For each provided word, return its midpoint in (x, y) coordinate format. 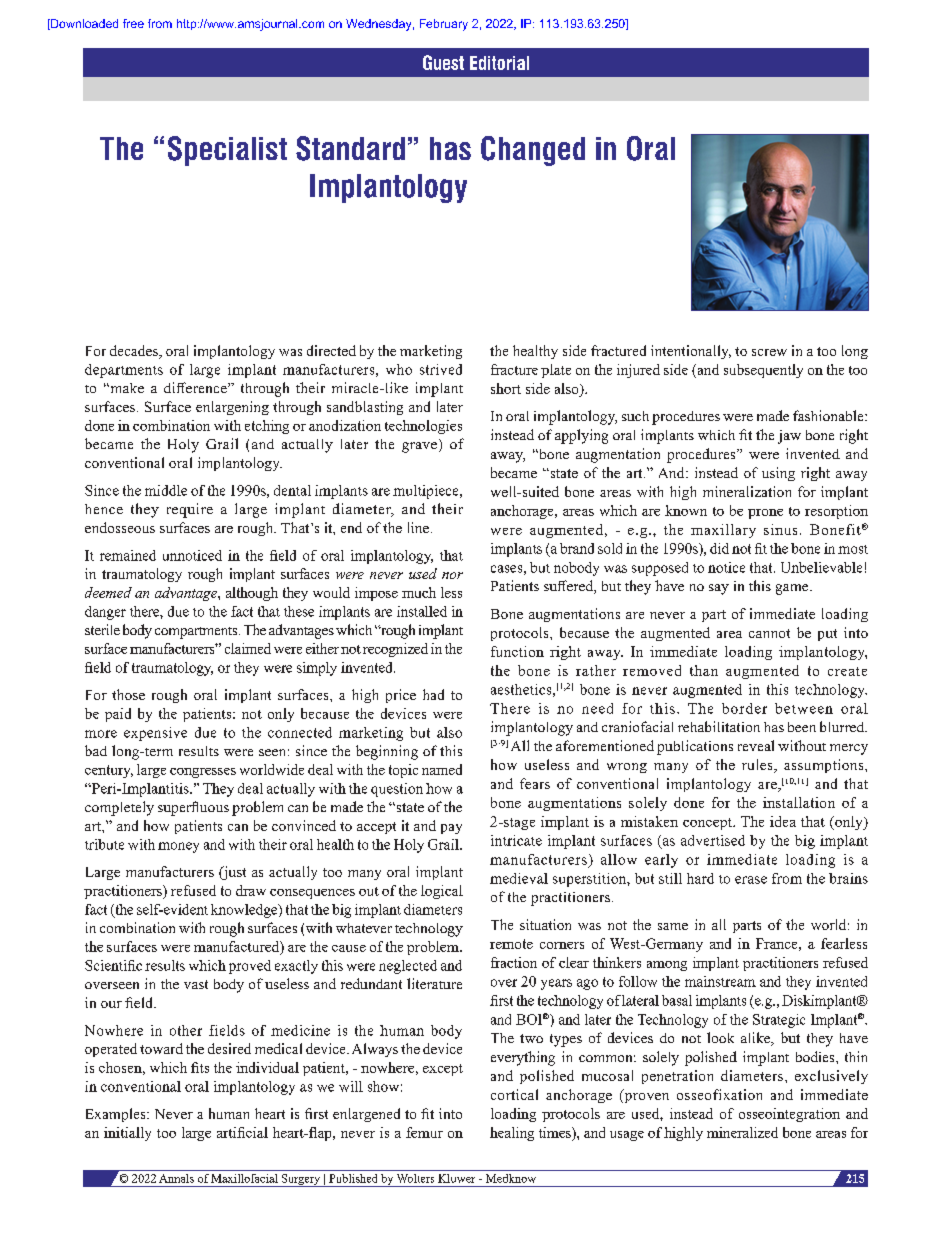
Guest (443, 62)
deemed (108, 592)
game (793, 589)
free (133, 23)
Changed (533, 151)
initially (127, 1134)
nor (452, 575)
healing (512, 1134)
